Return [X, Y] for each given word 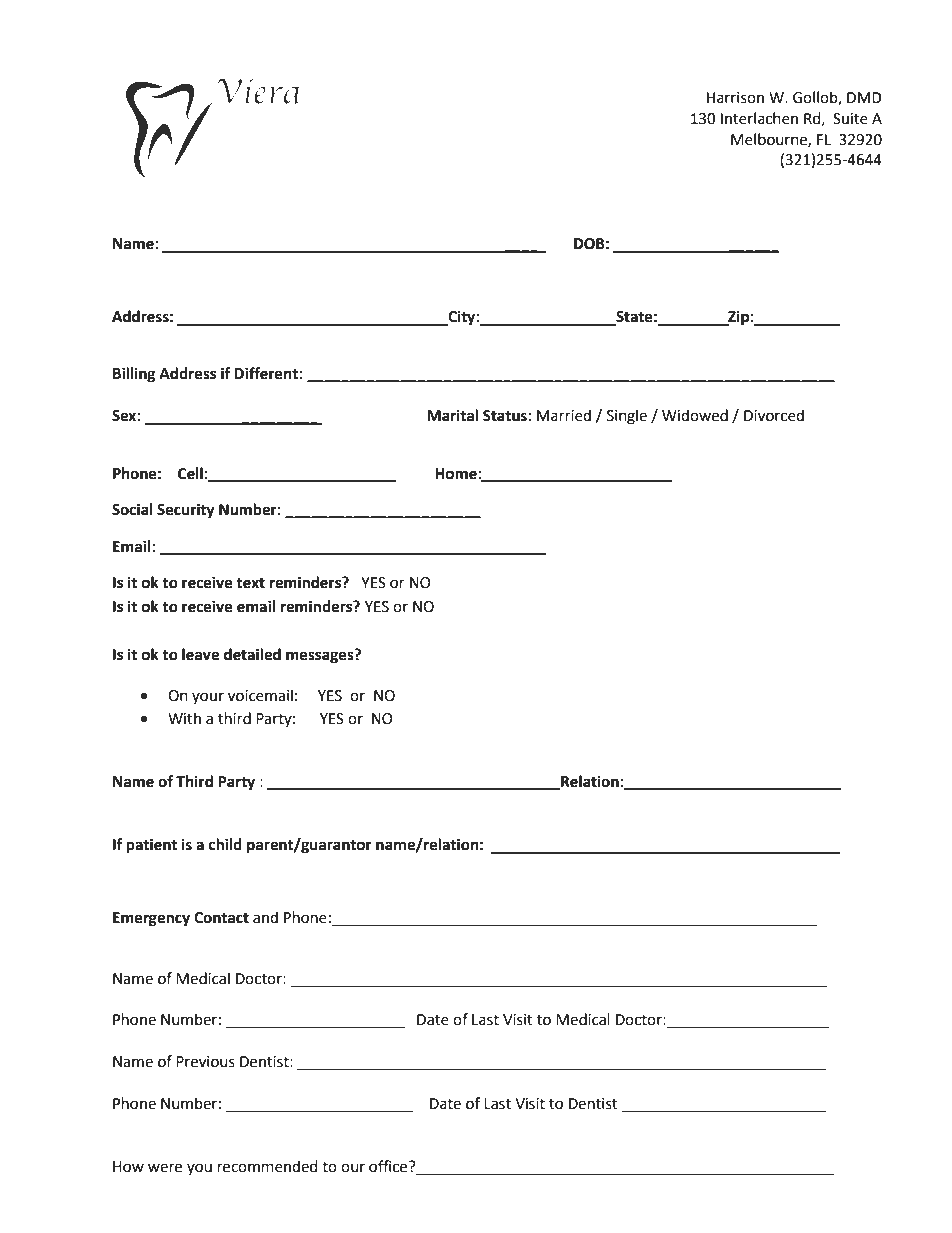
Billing [134, 375]
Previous [205, 1062]
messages [321, 657]
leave [200, 654]
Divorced [774, 415]
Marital [452, 415]
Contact [221, 918]
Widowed [695, 415]
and [265, 917]
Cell [190, 473]
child [225, 844]
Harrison [735, 98]
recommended [268, 1166]
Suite [850, 119]
